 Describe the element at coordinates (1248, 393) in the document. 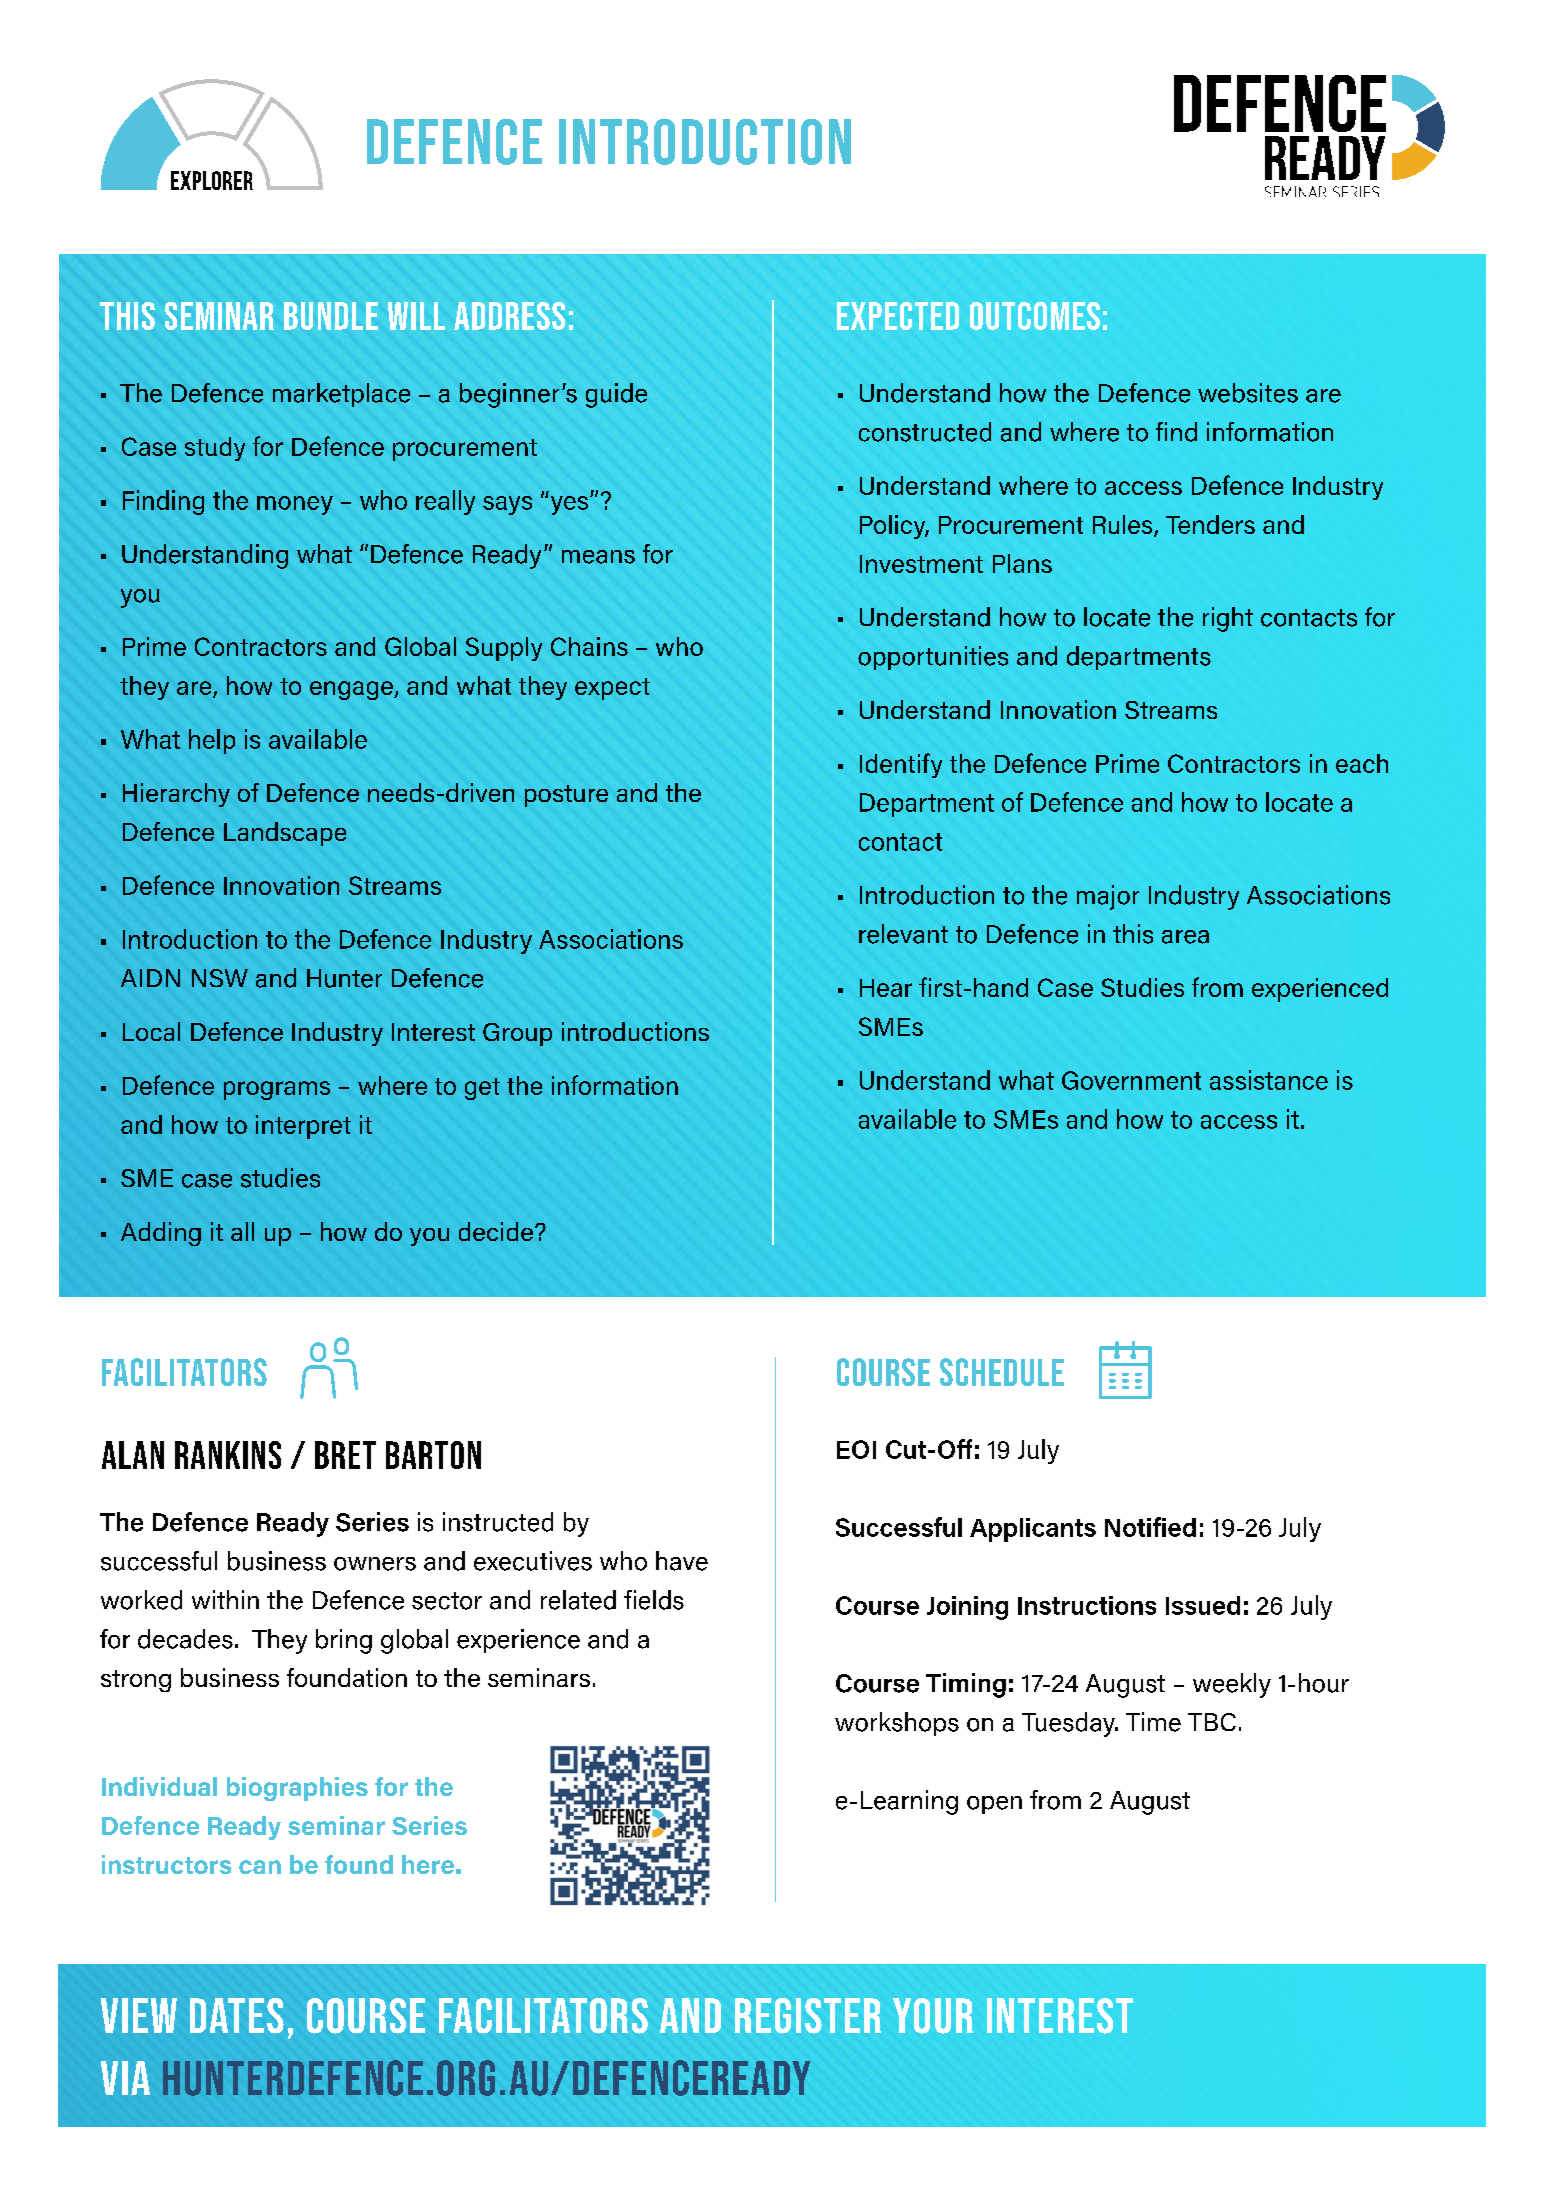

I see `websites` at that location.
